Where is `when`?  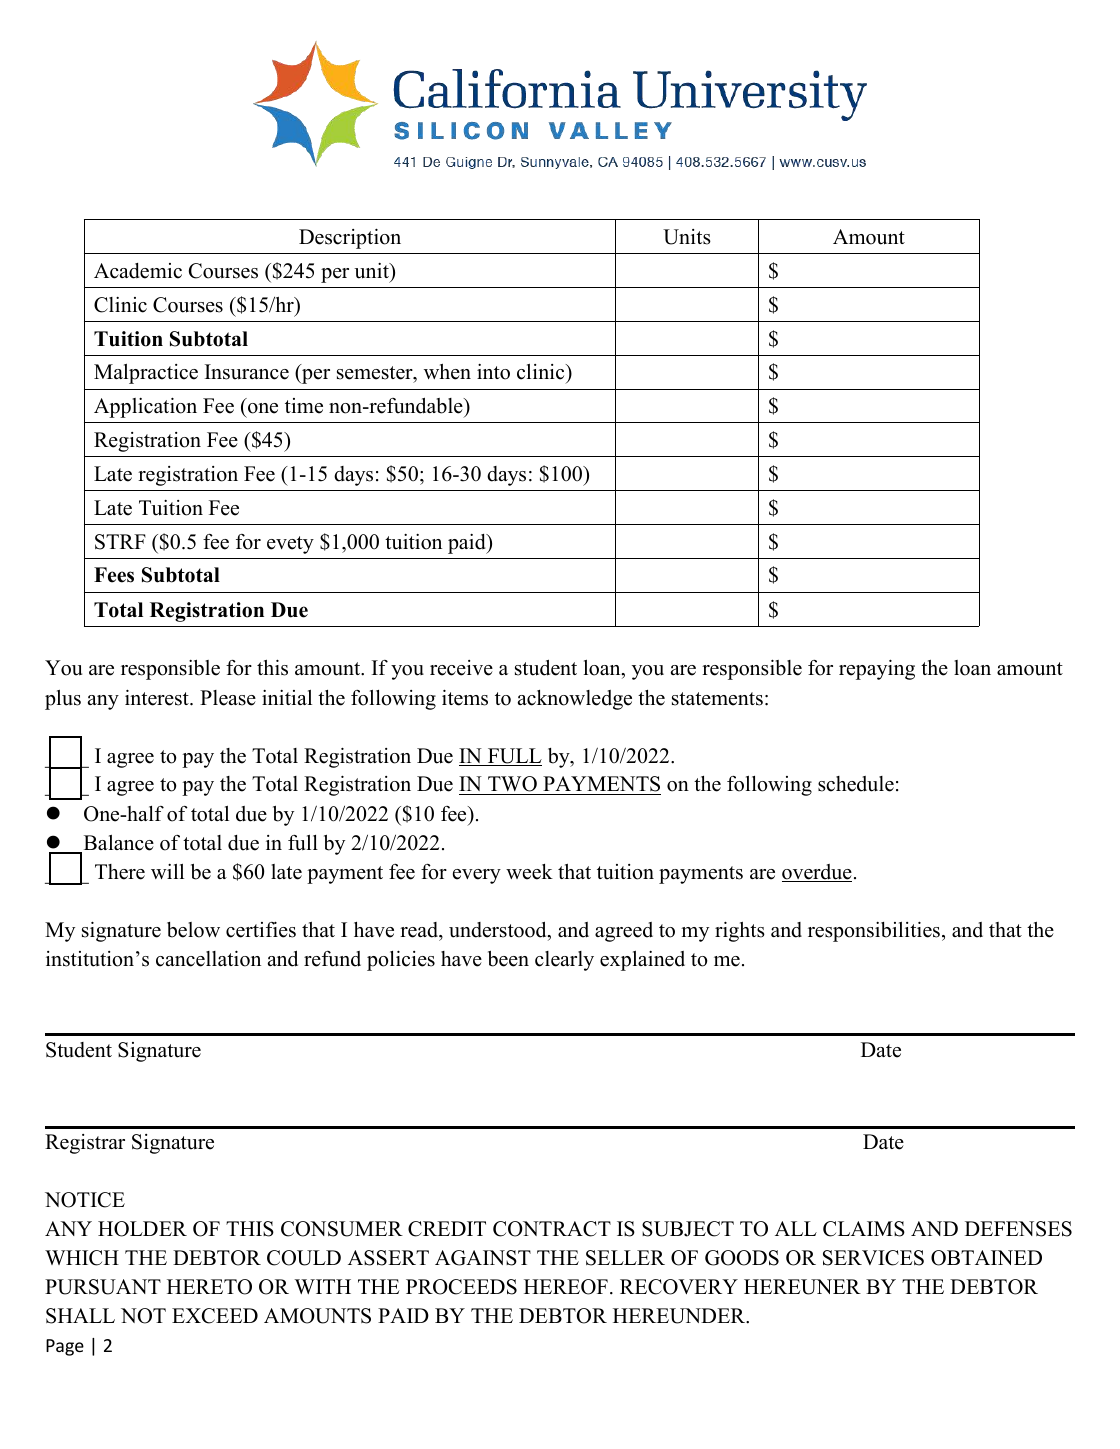 when is located at coordinates (447, 372).
